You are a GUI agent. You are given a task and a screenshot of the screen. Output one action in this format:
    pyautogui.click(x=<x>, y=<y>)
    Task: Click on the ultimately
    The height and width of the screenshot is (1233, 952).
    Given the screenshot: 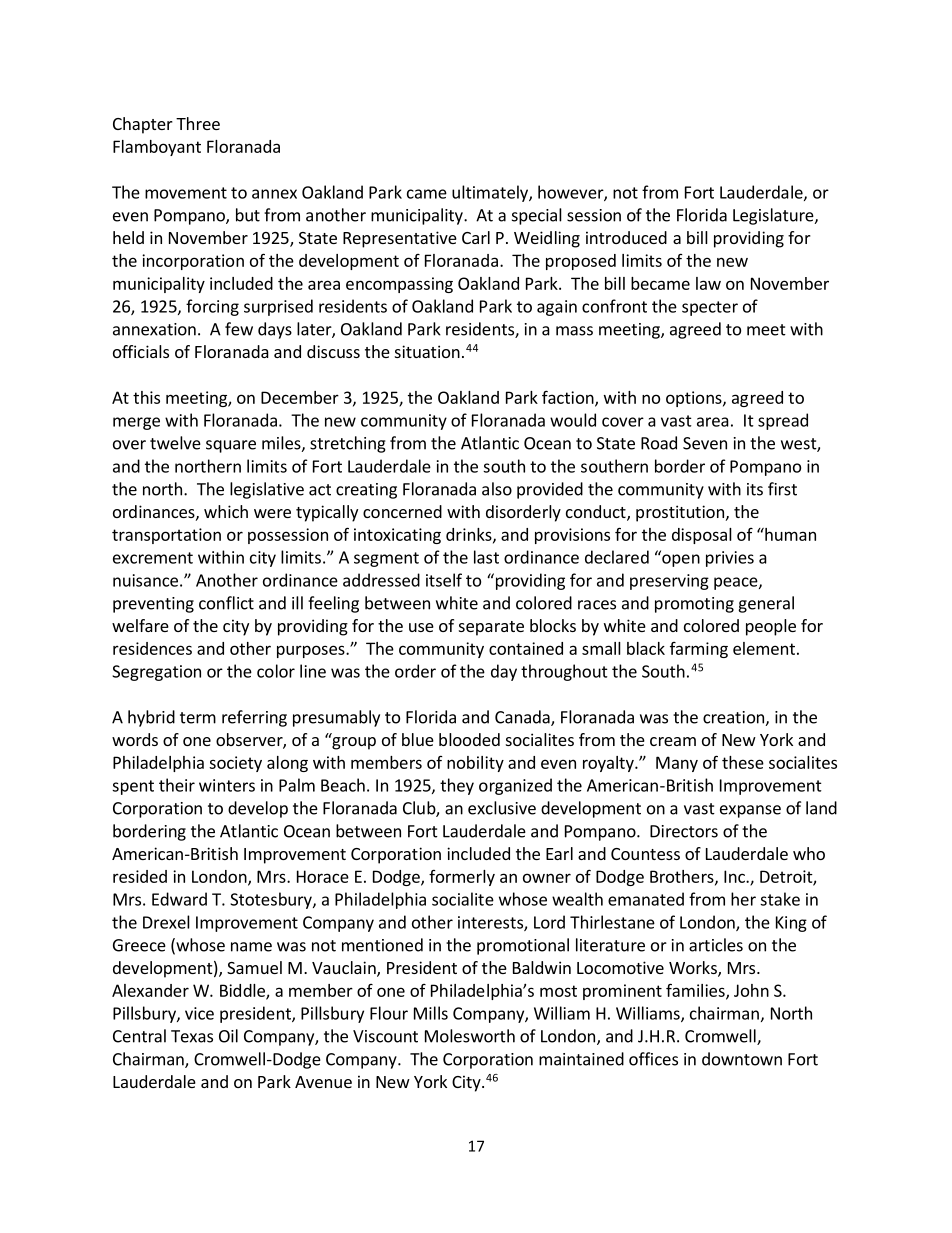 What is the action you would take?
    pyautogui.click(x=491, y=193)
